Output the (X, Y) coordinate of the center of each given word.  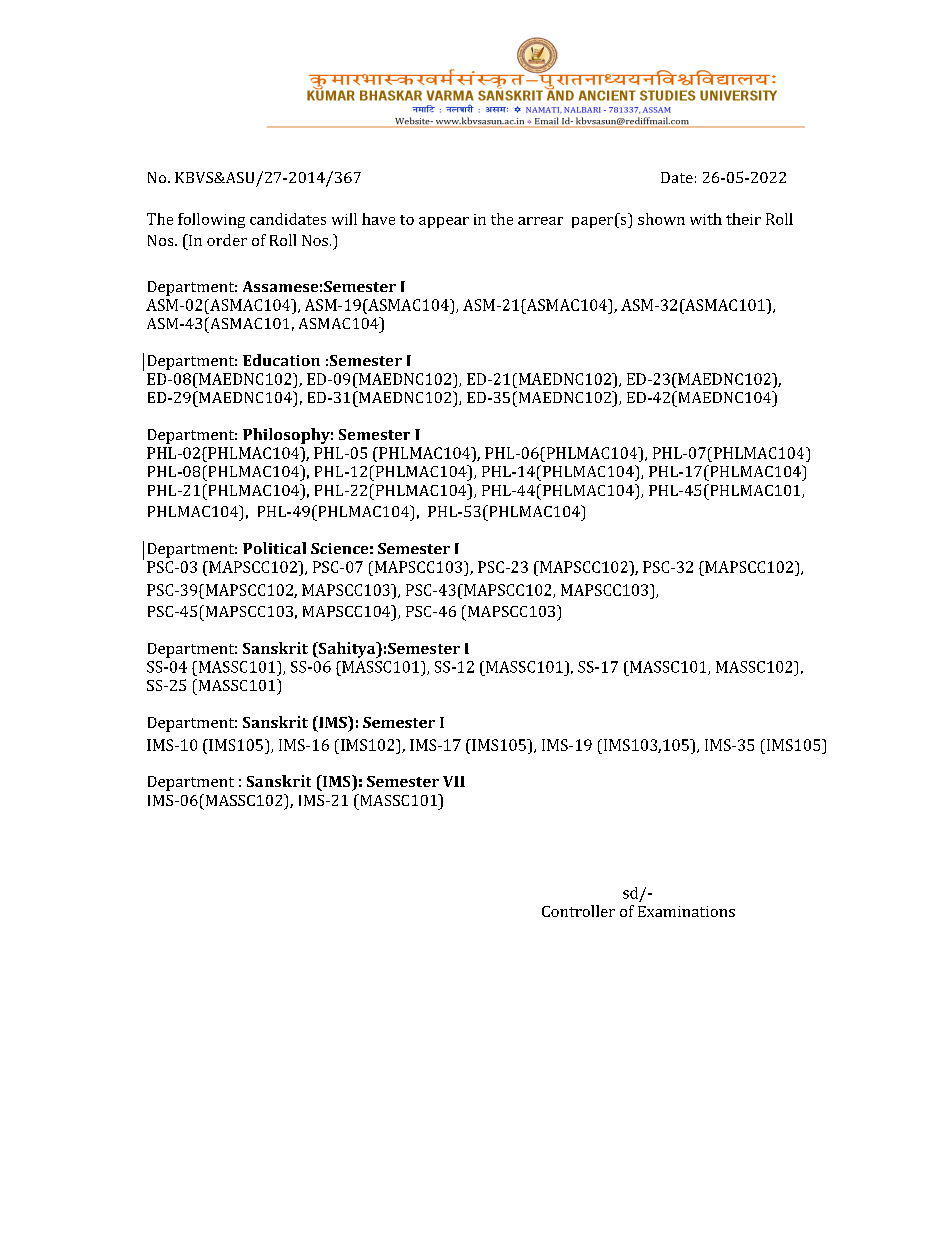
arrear (540, 221)
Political (274, 548)
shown (661, 219)
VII (454, 781)
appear (444, 222)
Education (281, 360)
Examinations (686, 911)
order (227, 240)
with (706, 219)
